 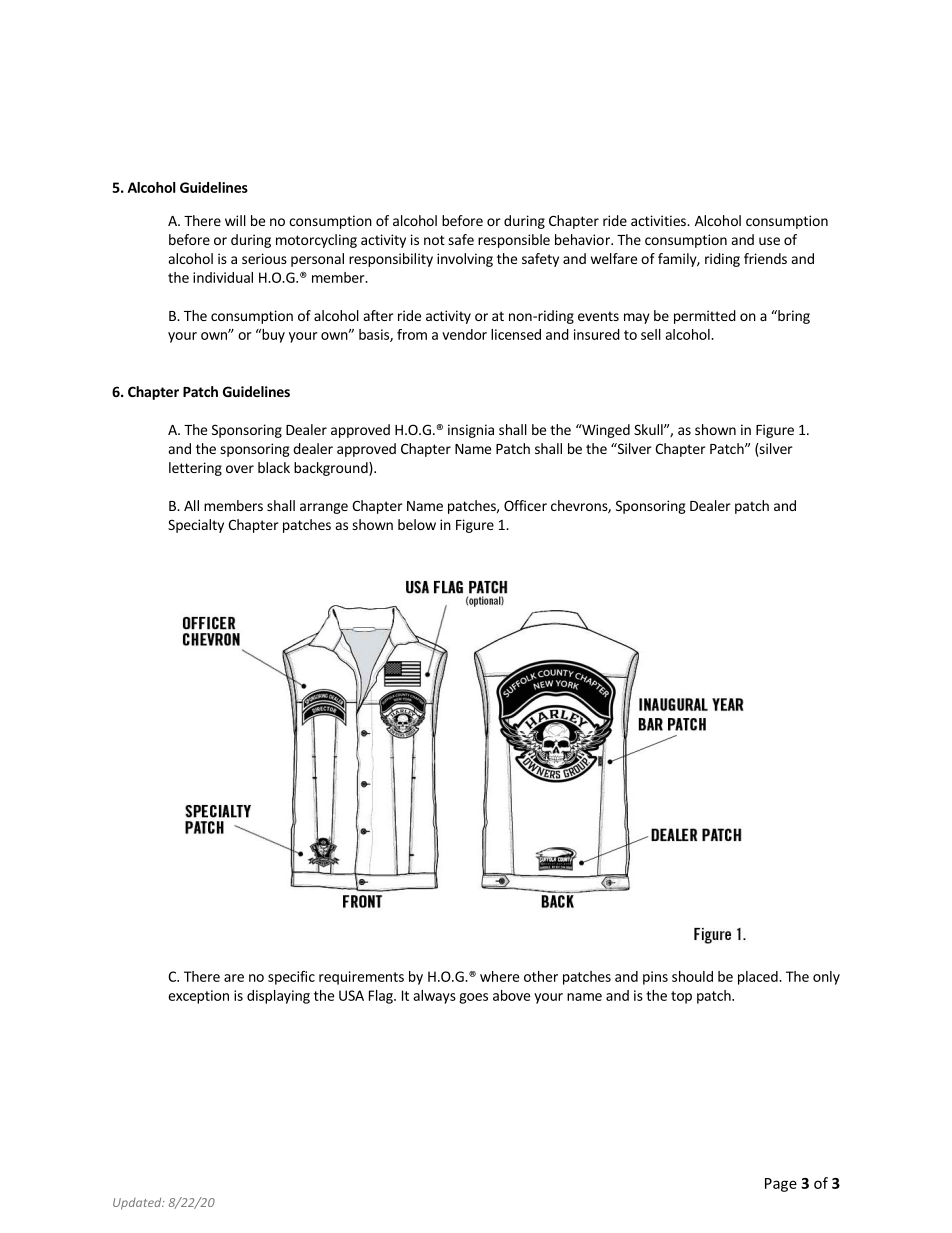 What do you see at coordinates (138, 1204) in the screenshot?
I see `Updated` at bounding box center [138, 1204].
